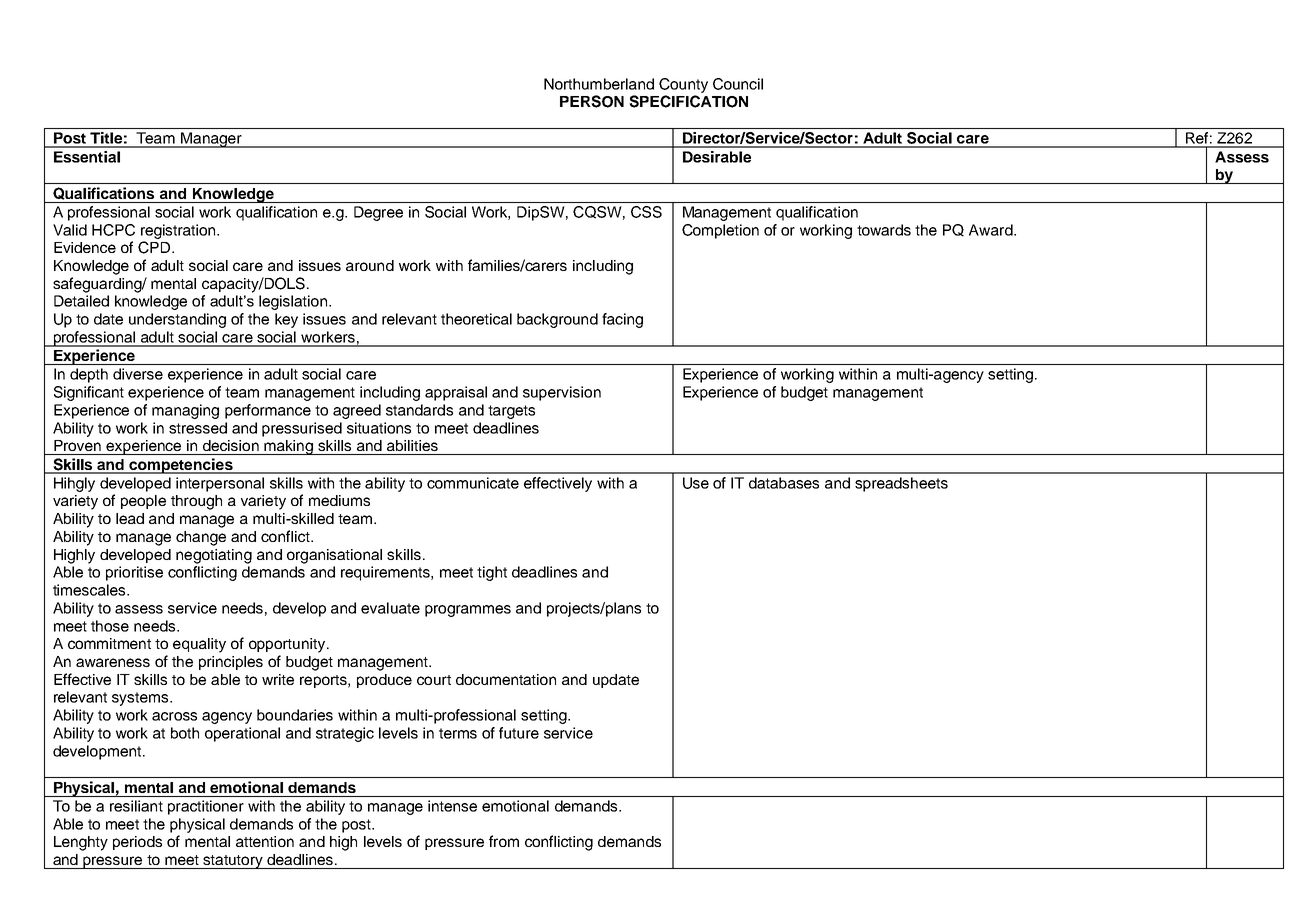  Describe the element at coordinates (901, 484) in the screenshot. I see `spreadsheets` at that location.
